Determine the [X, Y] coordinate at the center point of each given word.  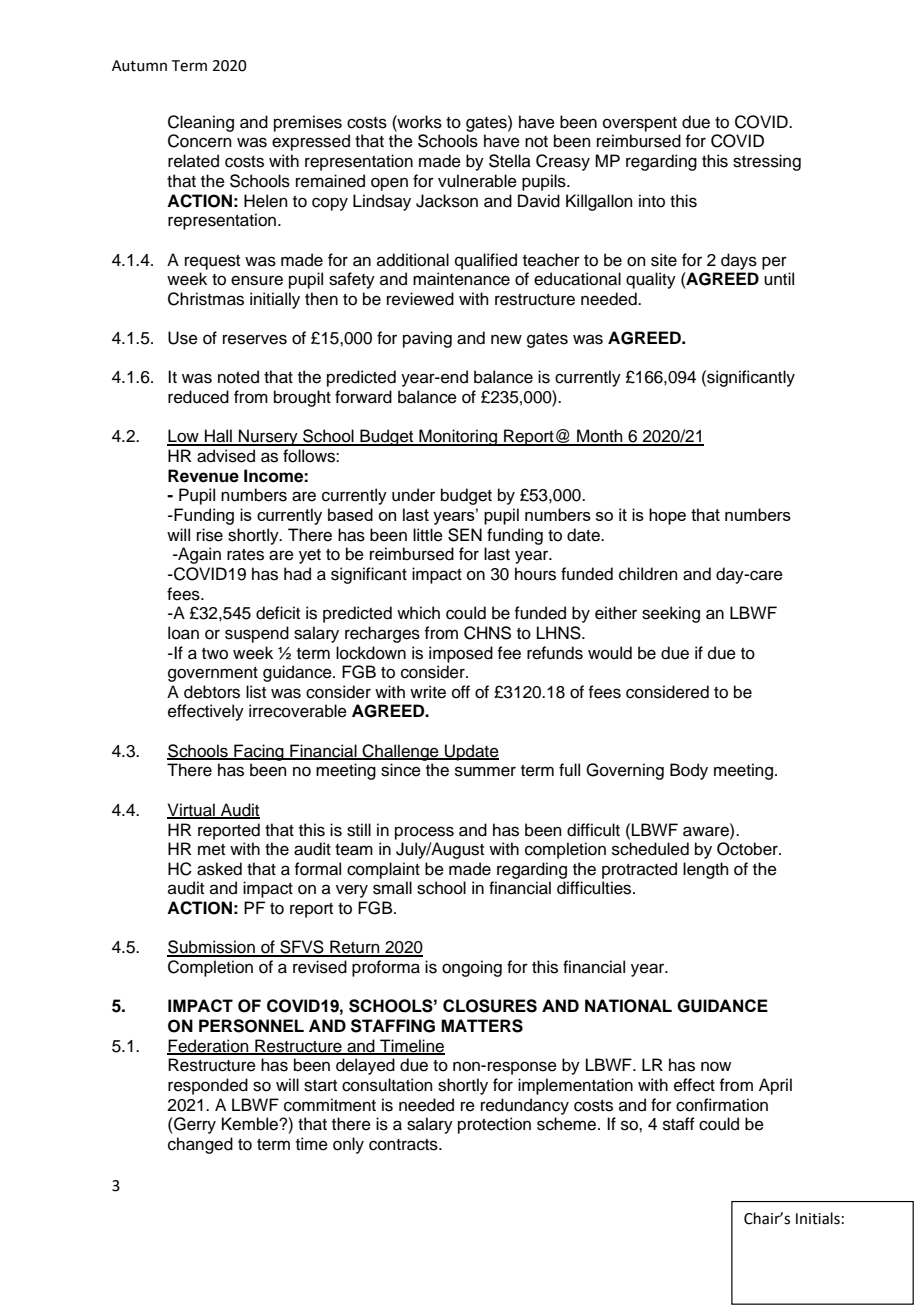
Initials [818, 1218]
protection [494, 1125]
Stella [510, 161]
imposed [461, 654]
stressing [767, 162]
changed [200, 1145]
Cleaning [201, 123]
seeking [671, 614]
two [215, 654]
